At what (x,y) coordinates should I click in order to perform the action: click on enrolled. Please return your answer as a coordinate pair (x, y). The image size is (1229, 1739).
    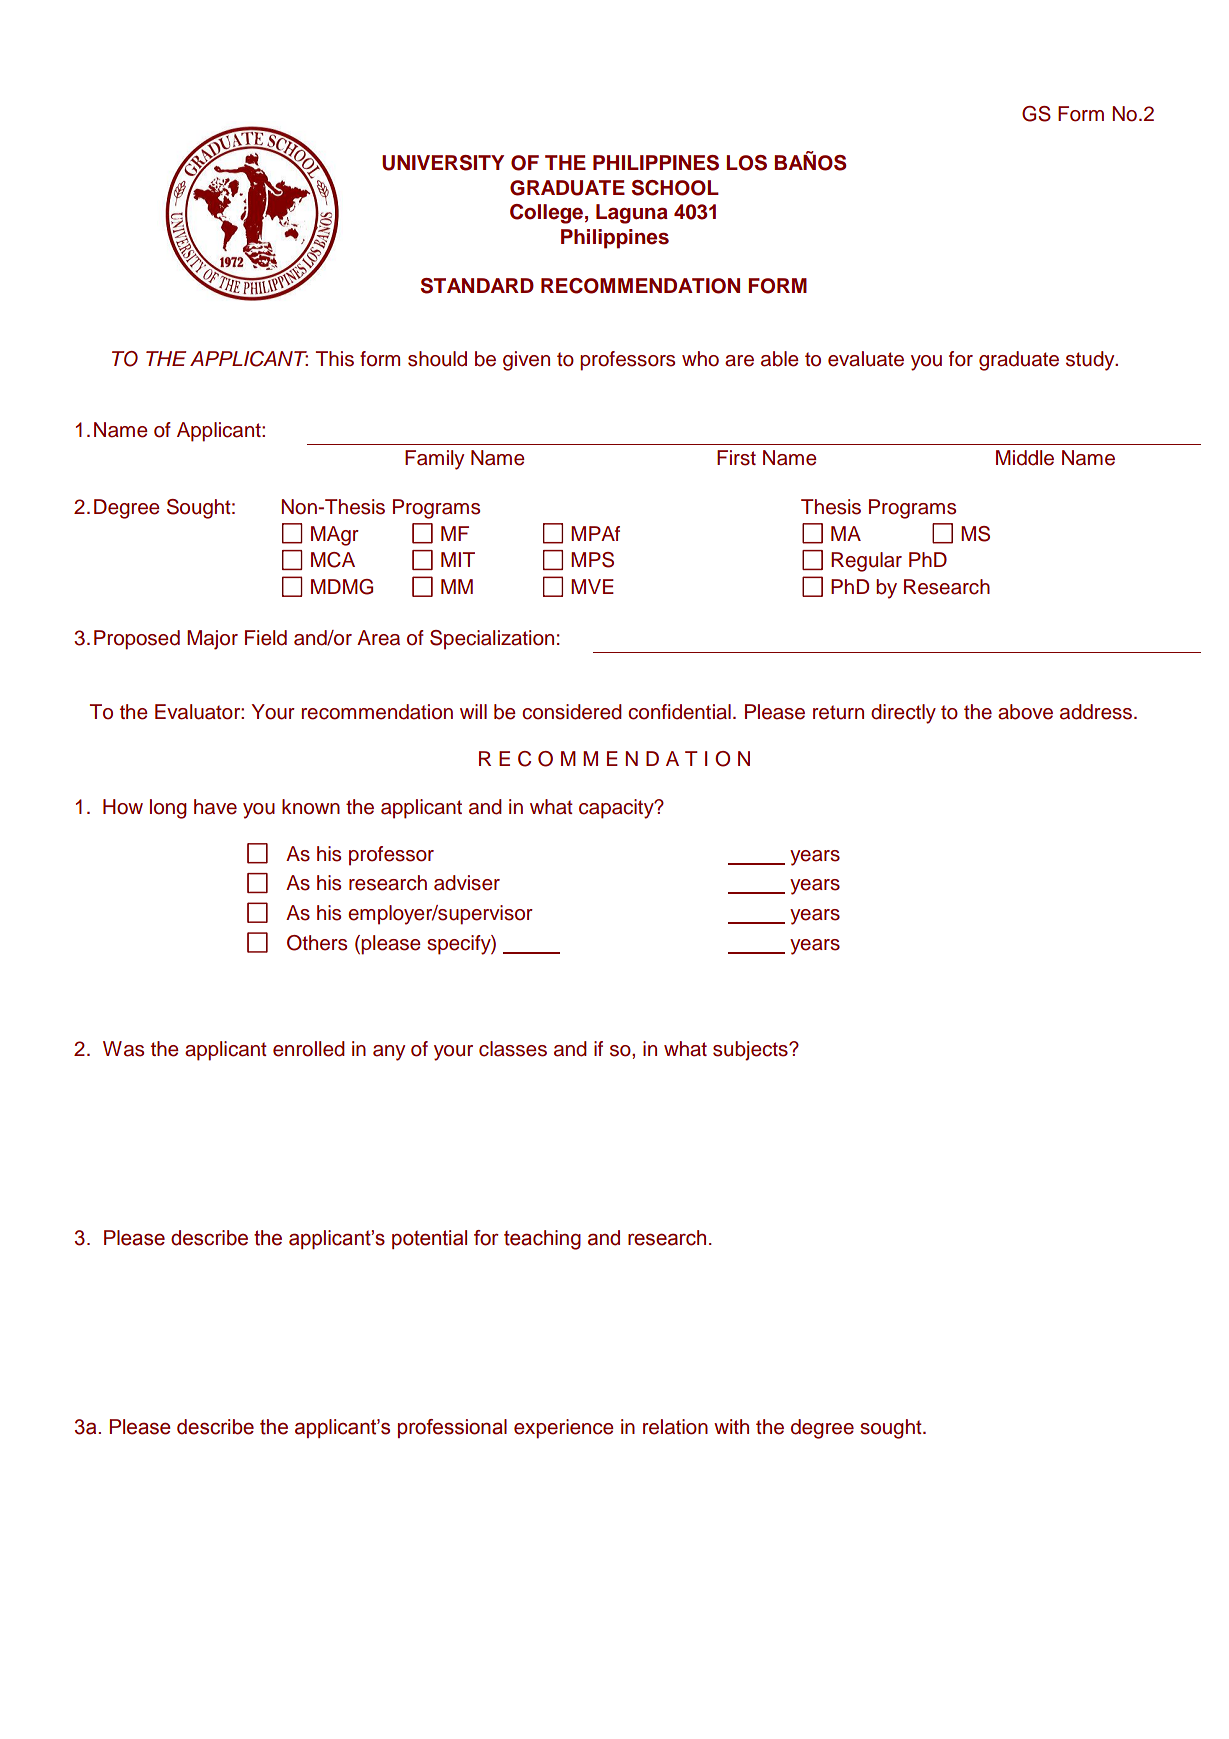
    Looking at the image, I should click on (309, 1049).
